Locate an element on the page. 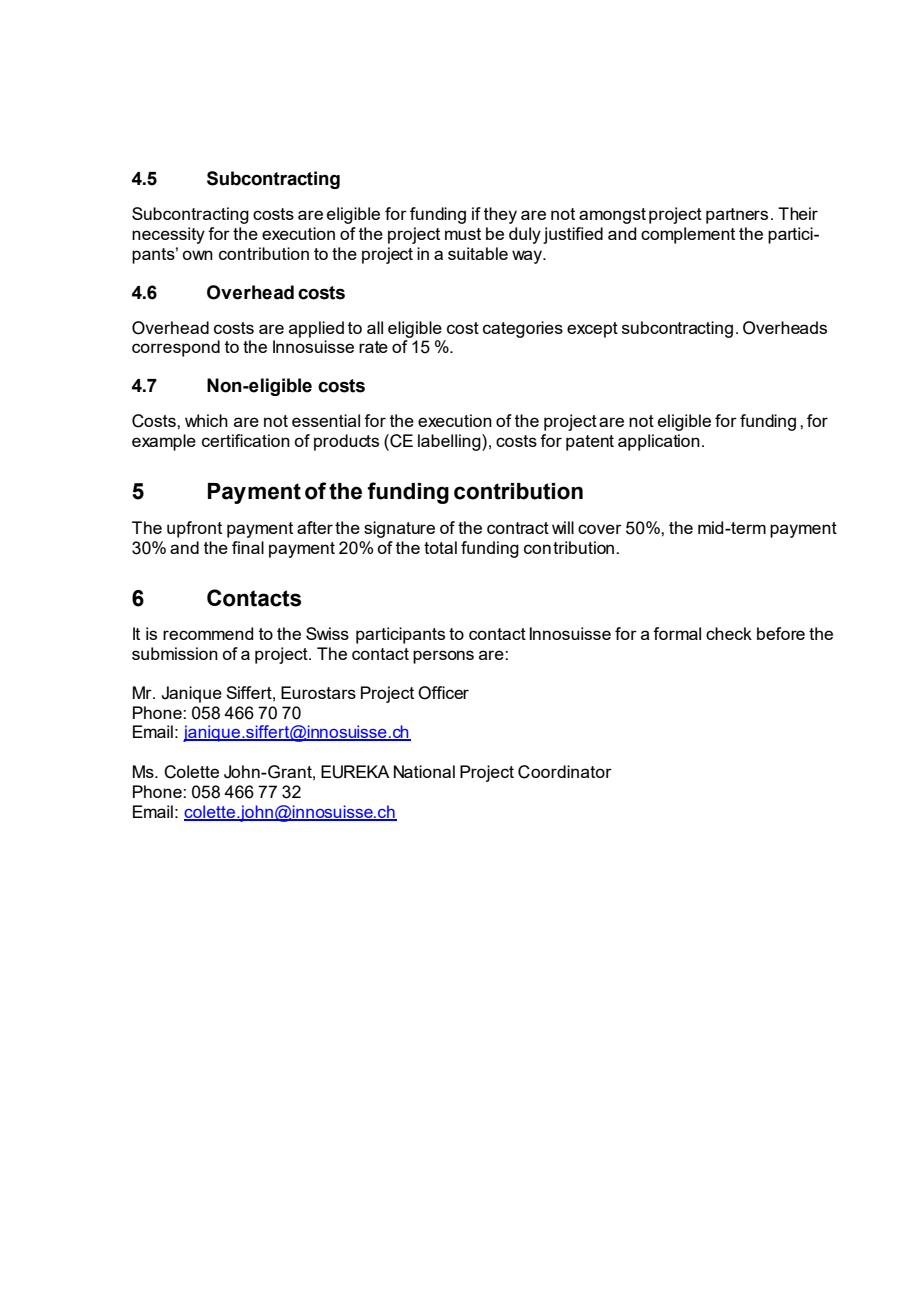 The height and width of the image is (1308, 924). necessity is located at coordinates (168, 235).
